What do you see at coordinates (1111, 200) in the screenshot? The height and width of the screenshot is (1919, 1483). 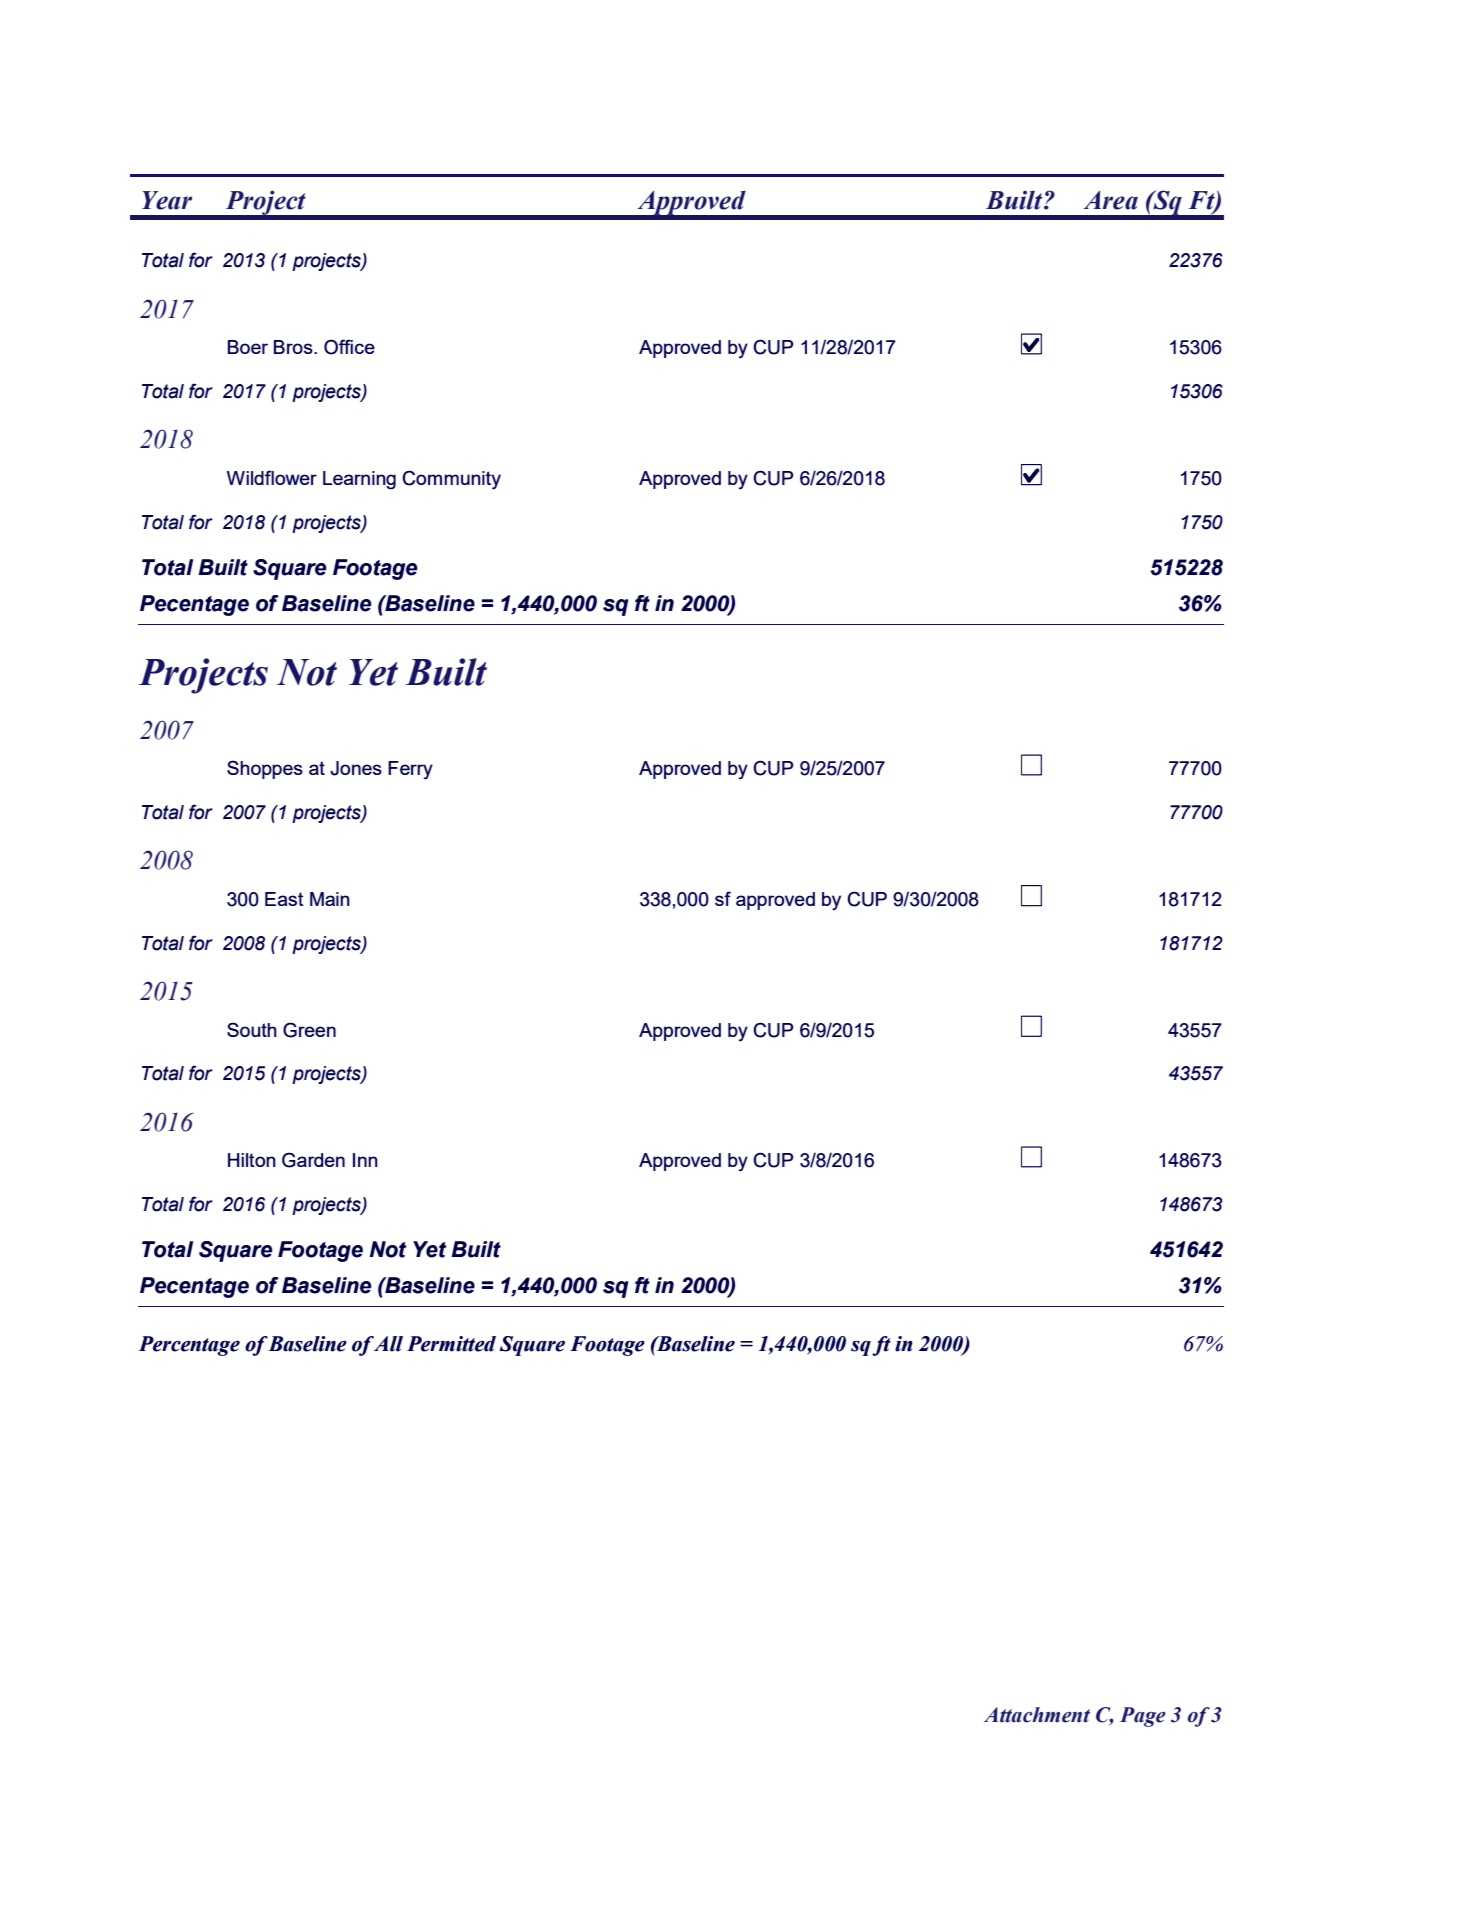 I see `Area` at bounding box center [1111, 200].
